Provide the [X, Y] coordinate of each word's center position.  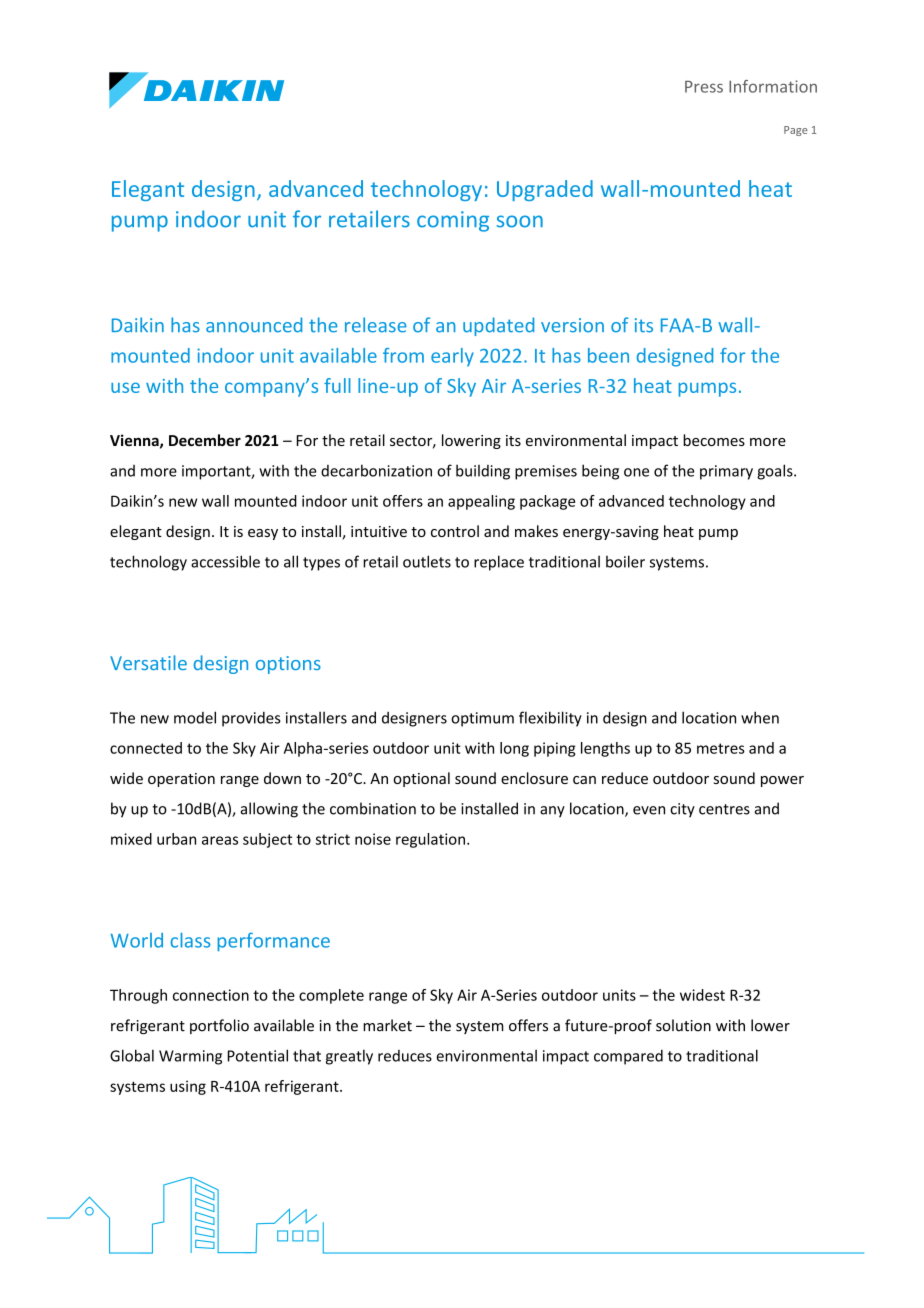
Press [704, 87]
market [387, 1025]
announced [254, 325]
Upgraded [545, 190]
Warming [190, 1057]
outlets [427, 561]
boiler [625, 561]
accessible [225, 561]
